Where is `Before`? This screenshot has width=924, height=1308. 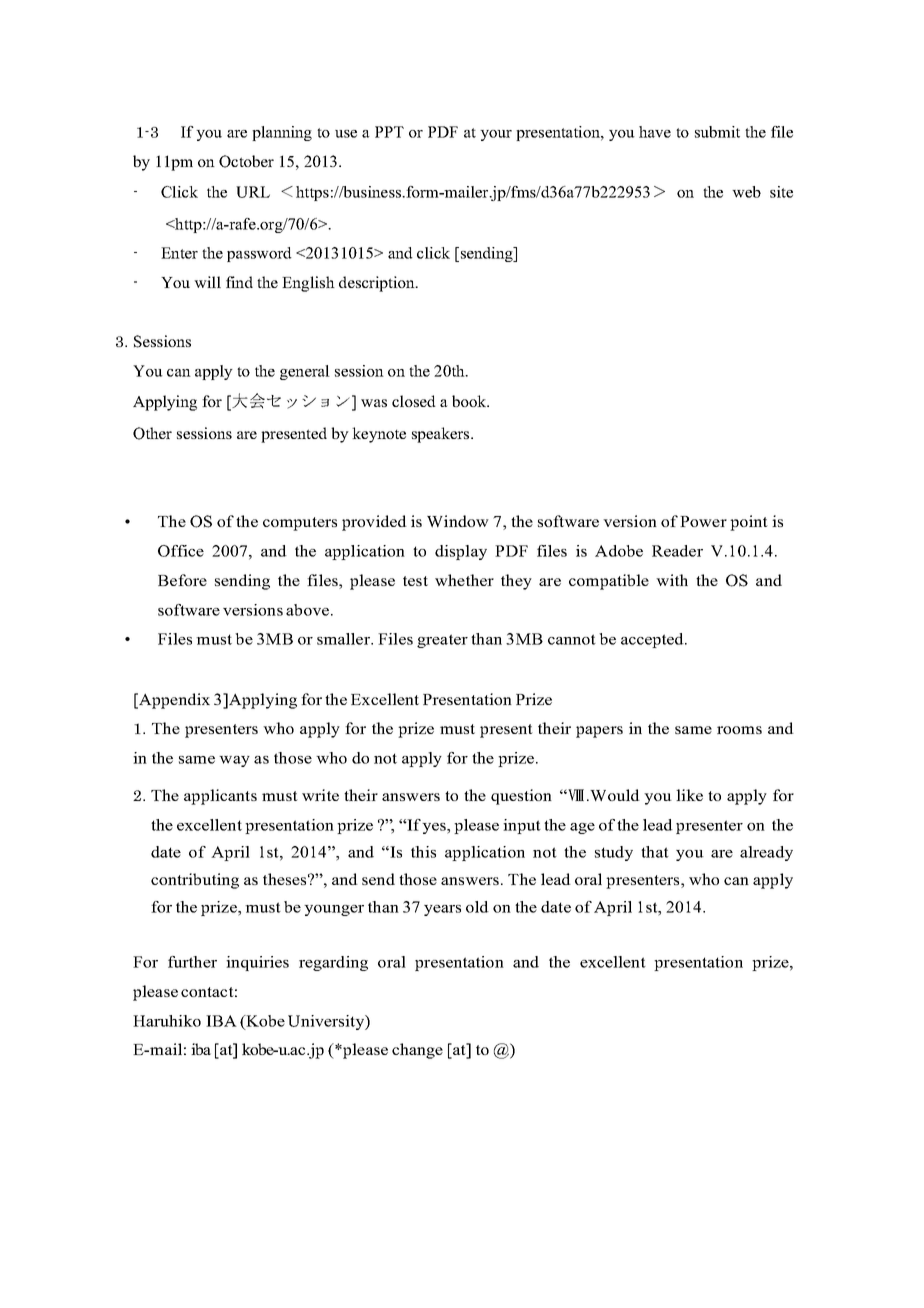
Before is located at coordinates (182, 580).
